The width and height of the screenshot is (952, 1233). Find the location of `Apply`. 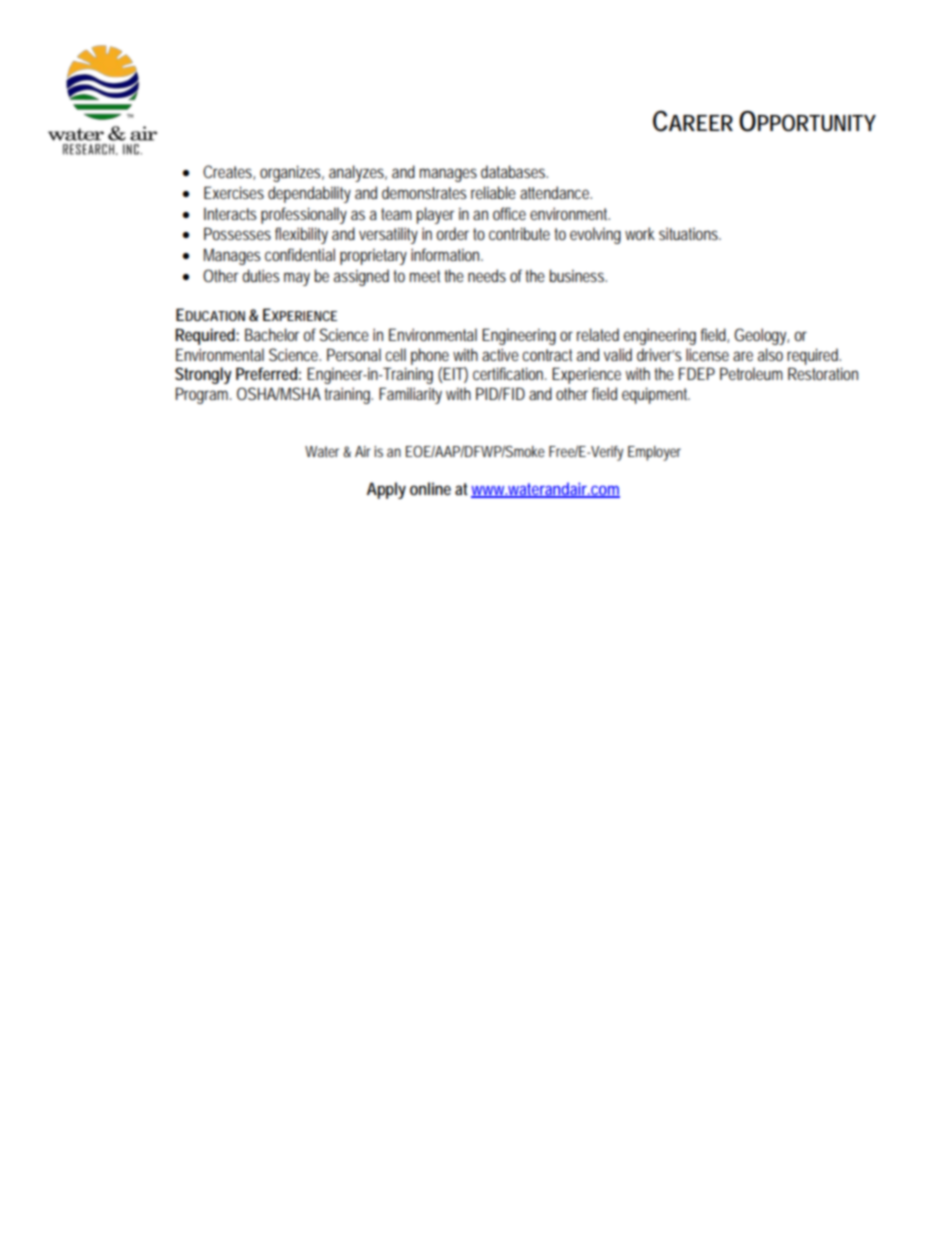

Apply is located at coordinates (386, 490).
